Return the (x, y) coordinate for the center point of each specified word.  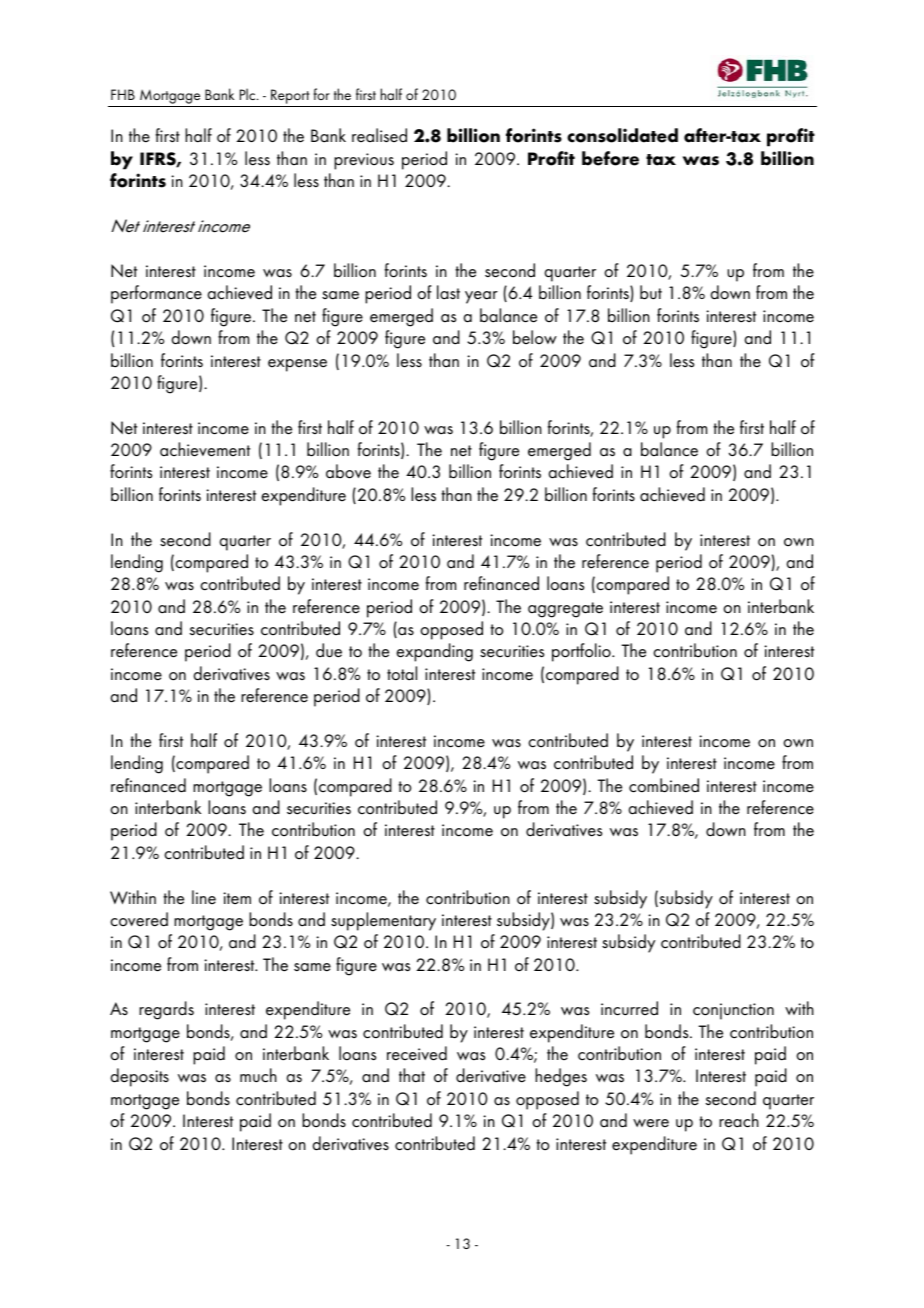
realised (379, 135)
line (204, 897)
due (329, 650)
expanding (434, 652)
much (258, 1075)
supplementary (383, 921)
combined (664, 785)
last (448, 292)
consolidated (622, 135)
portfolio (582, 652)
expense (297, 365)
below (535, 337)
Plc (249, 94)
